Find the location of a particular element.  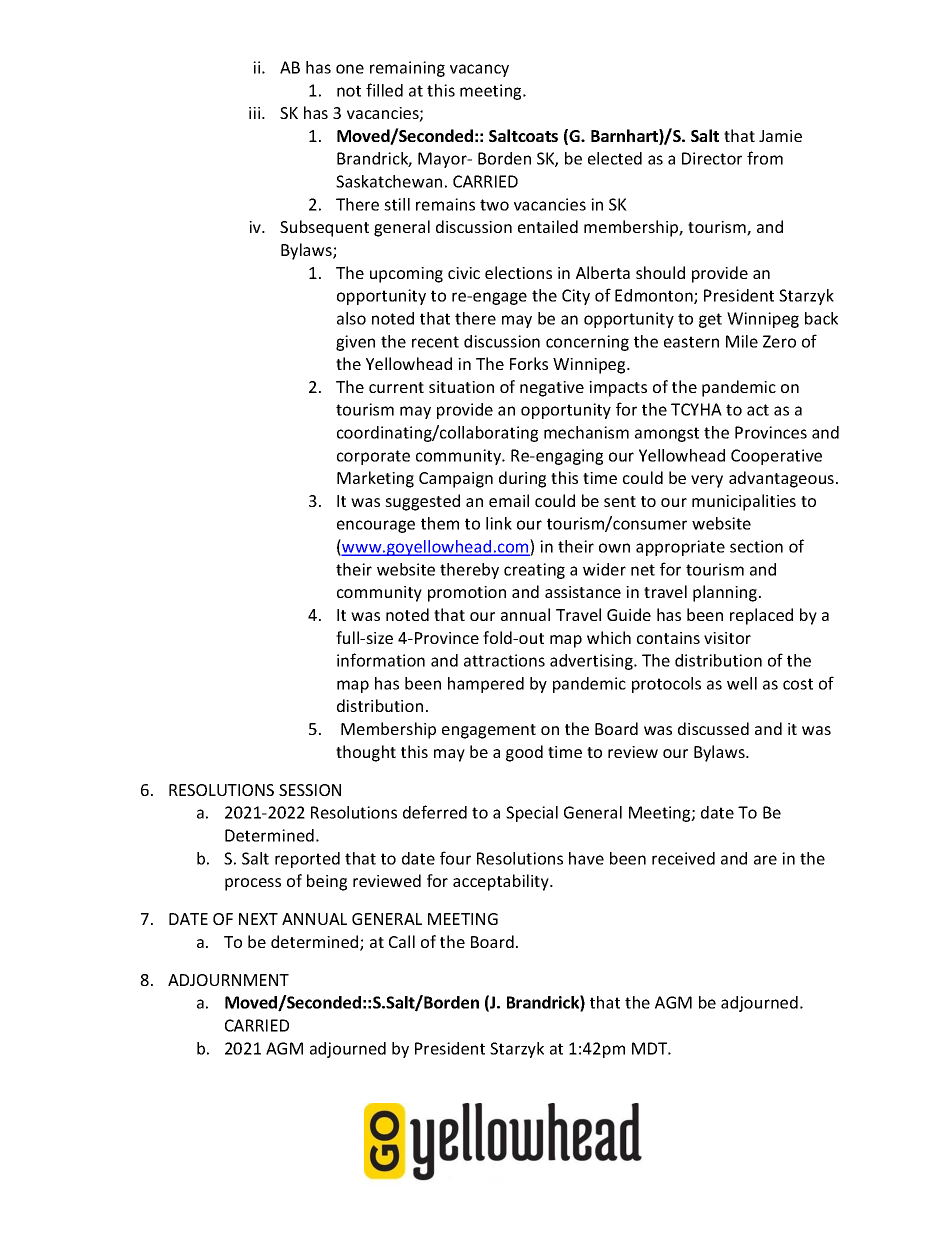

link is located at coordinates (499, 523).
